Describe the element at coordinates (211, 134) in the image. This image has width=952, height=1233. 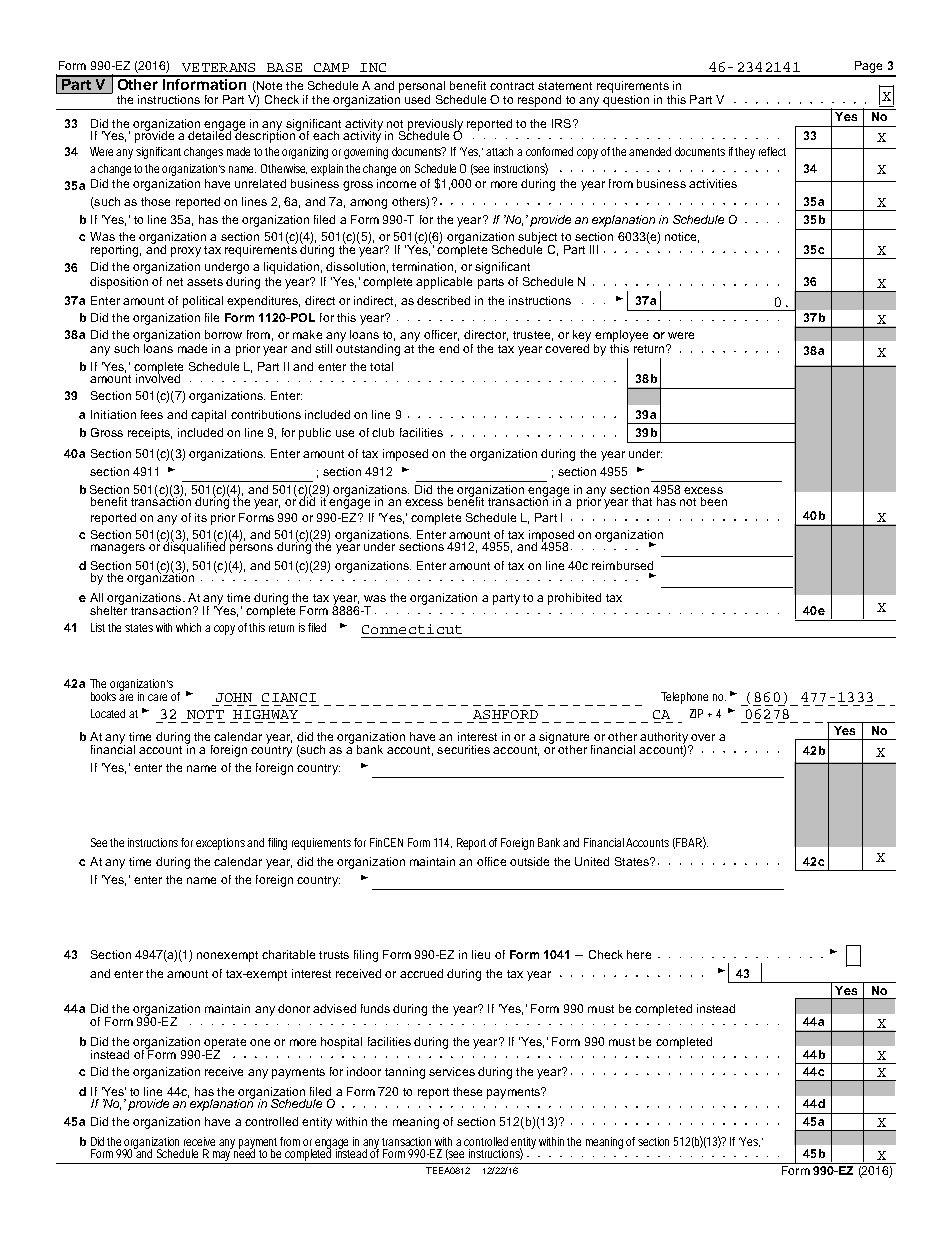
I see `detailed` at that location.
